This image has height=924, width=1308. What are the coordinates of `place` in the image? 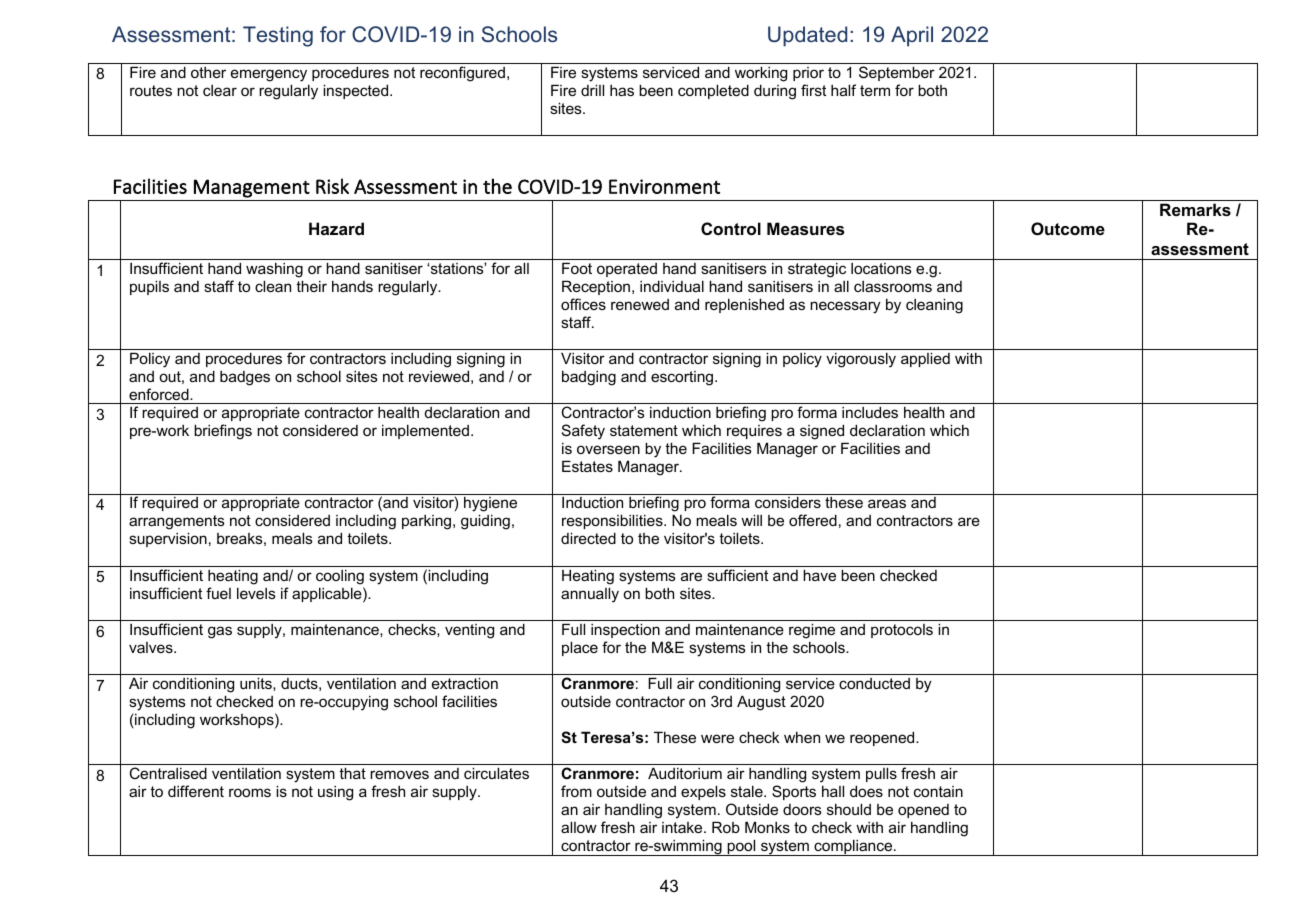 It's located at (580, 648).
